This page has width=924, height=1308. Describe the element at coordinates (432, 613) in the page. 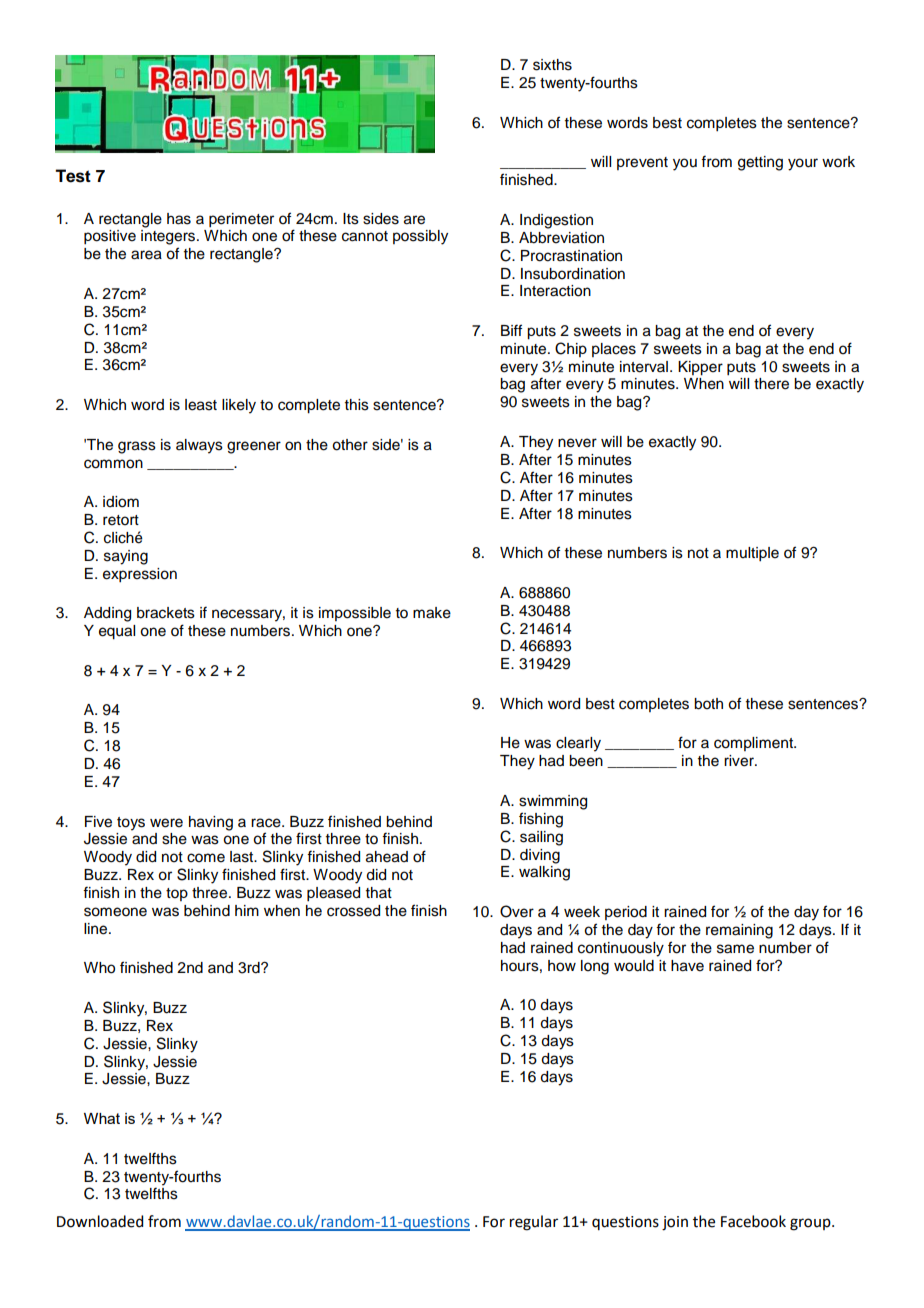

I see `make` at that location.
